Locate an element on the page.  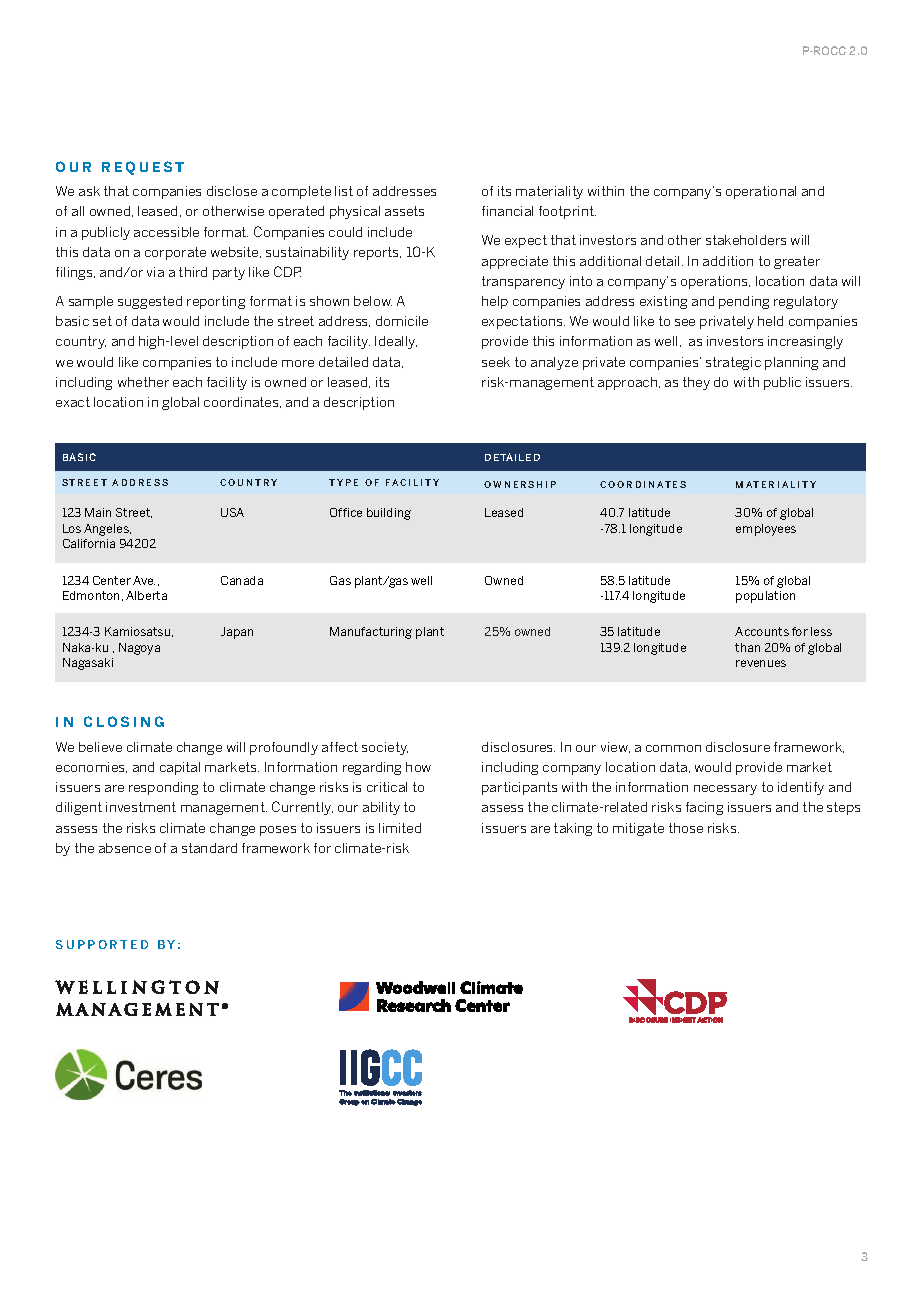
society is located at coordinates (385, 748).
